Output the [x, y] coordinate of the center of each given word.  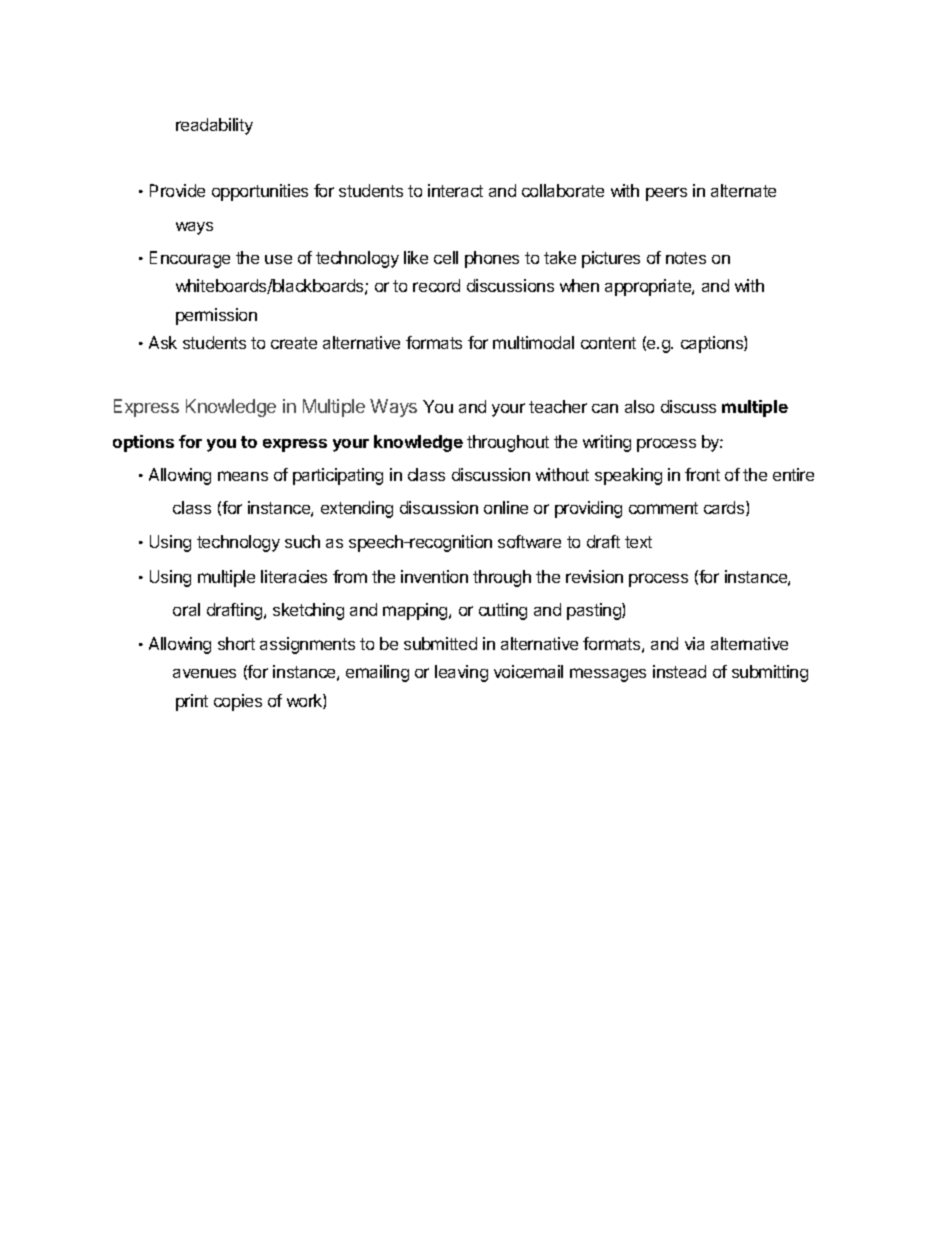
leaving [461, 673]
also [639, 406]
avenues [204, 673]
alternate [743, 190]
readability [214, 126]
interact [455, 190]
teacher [558, 406]
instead [679, 671]
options [143, 443]
